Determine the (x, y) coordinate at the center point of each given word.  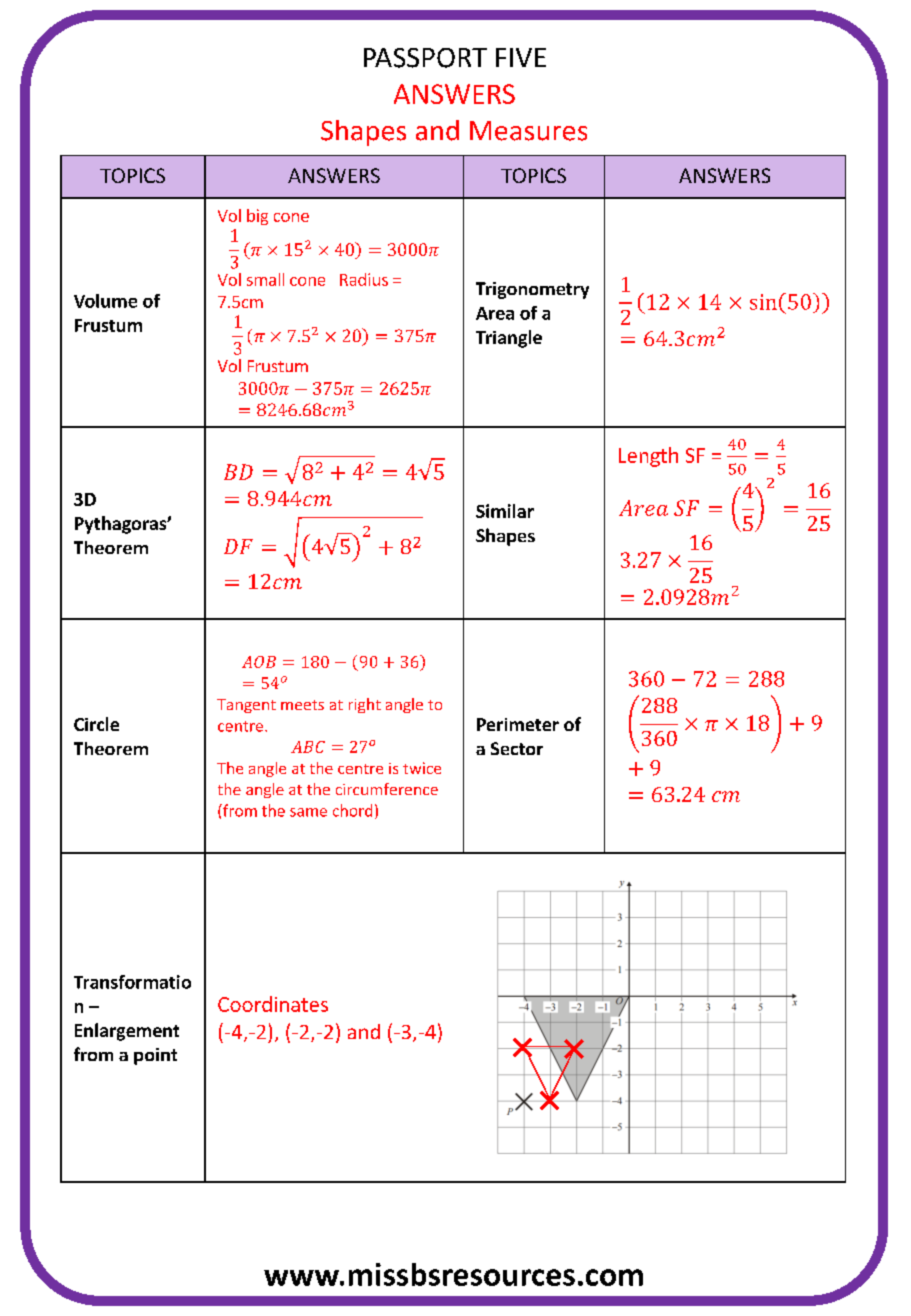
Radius (364, 279)
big (257, 217)
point (155, 1056)
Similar (505, 511)
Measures (528, 131)
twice (422, 768)
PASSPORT (425, 58)
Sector (517, 748)
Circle (96, 724)
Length (648, 457)
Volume (105, 301)
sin (763, 302)
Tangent (246, 706)
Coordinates (273, 1004)
